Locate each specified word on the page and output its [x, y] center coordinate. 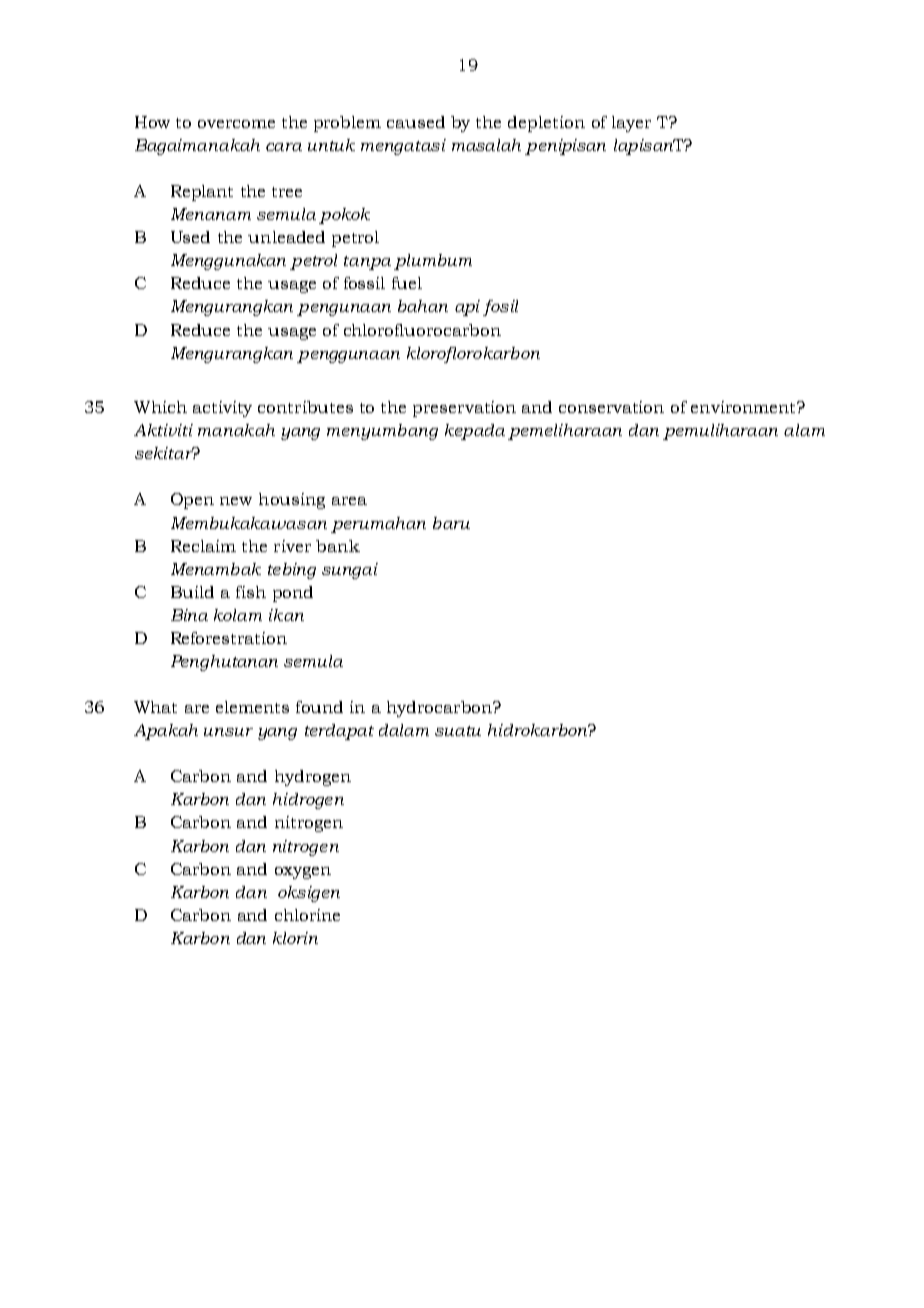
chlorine [307, 915]
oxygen [303, 873]
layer [631, 124]
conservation [611, 407]
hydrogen [313, 778]
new [236, 501]
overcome [236, 124]
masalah [486, 145]
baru [451, 523]
